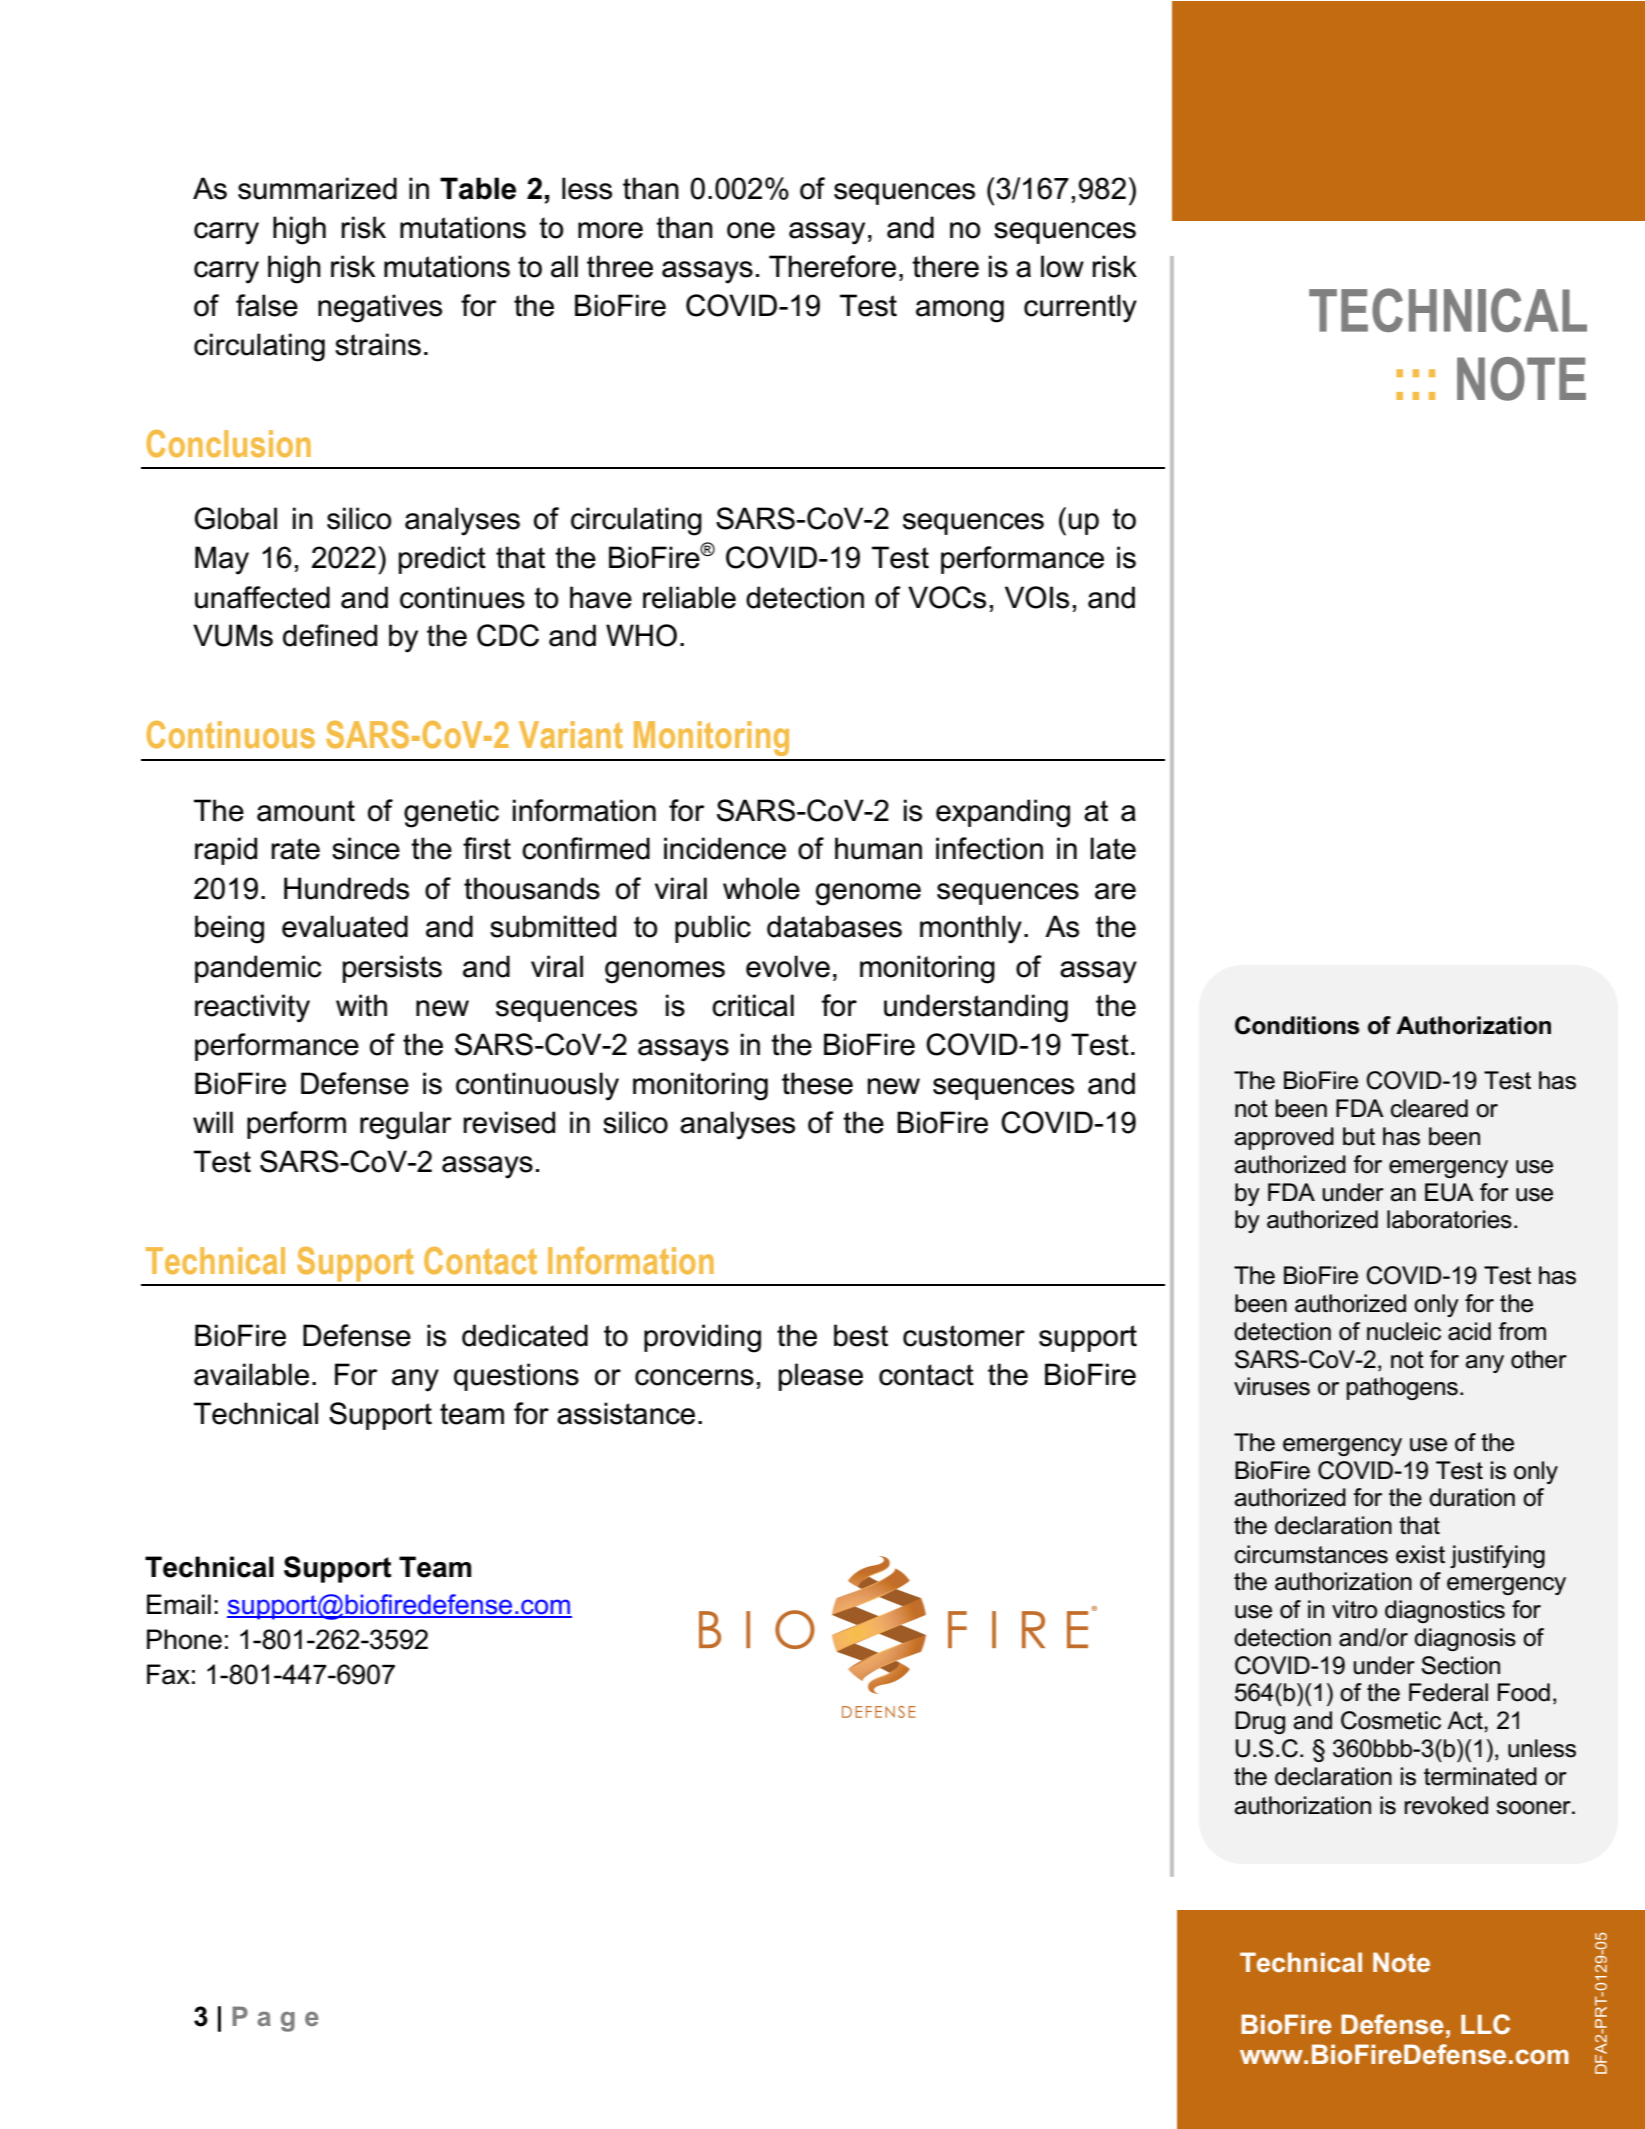 The width and height of the page is (1645, 2129). What do you see at coordinates (1359, 1136) in the page?
I see `but` at bounding box center [1359, 1136].
